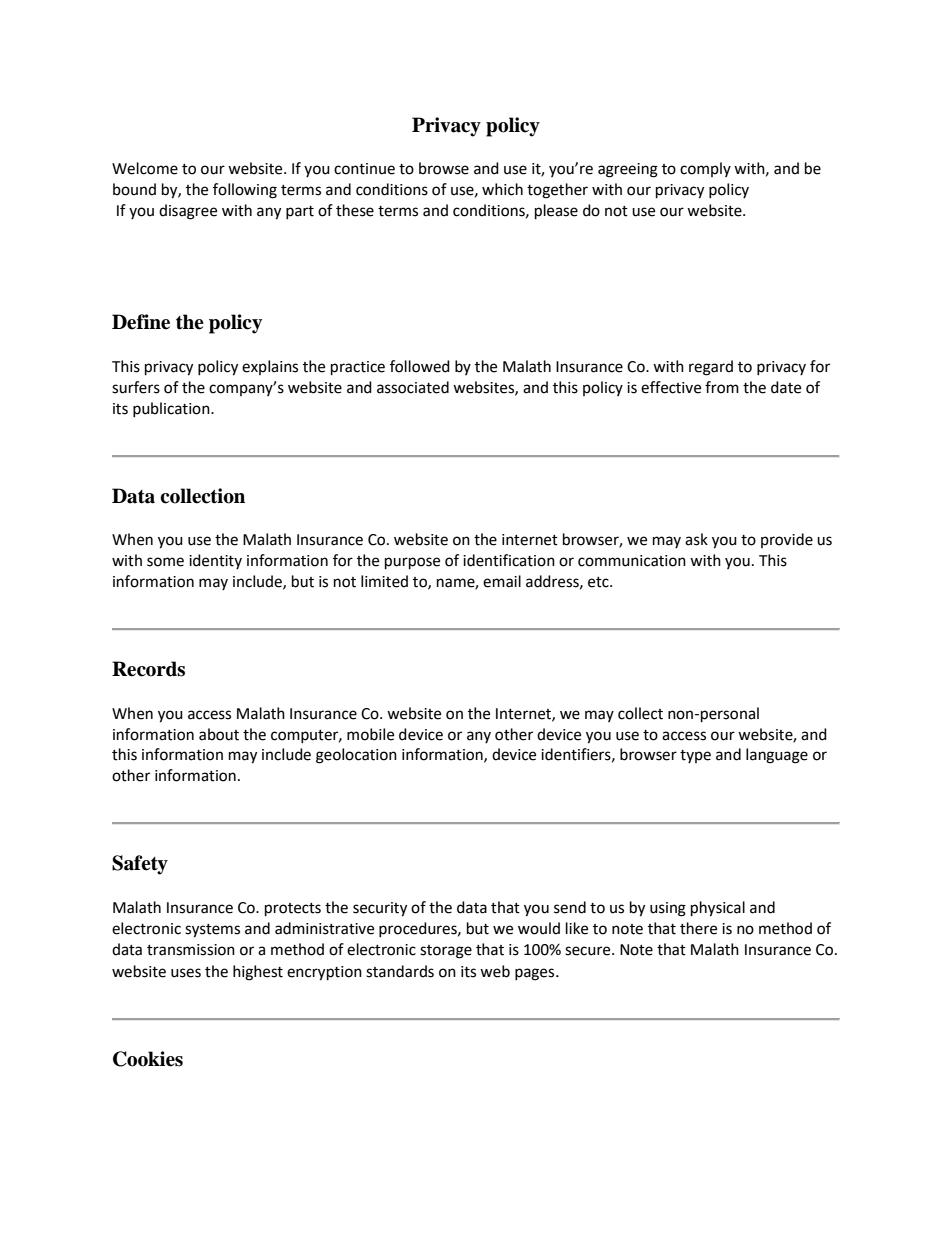  What do you see at coordinates (502, 581) in the image?
I see `email` at bounding box center [502, 581].
